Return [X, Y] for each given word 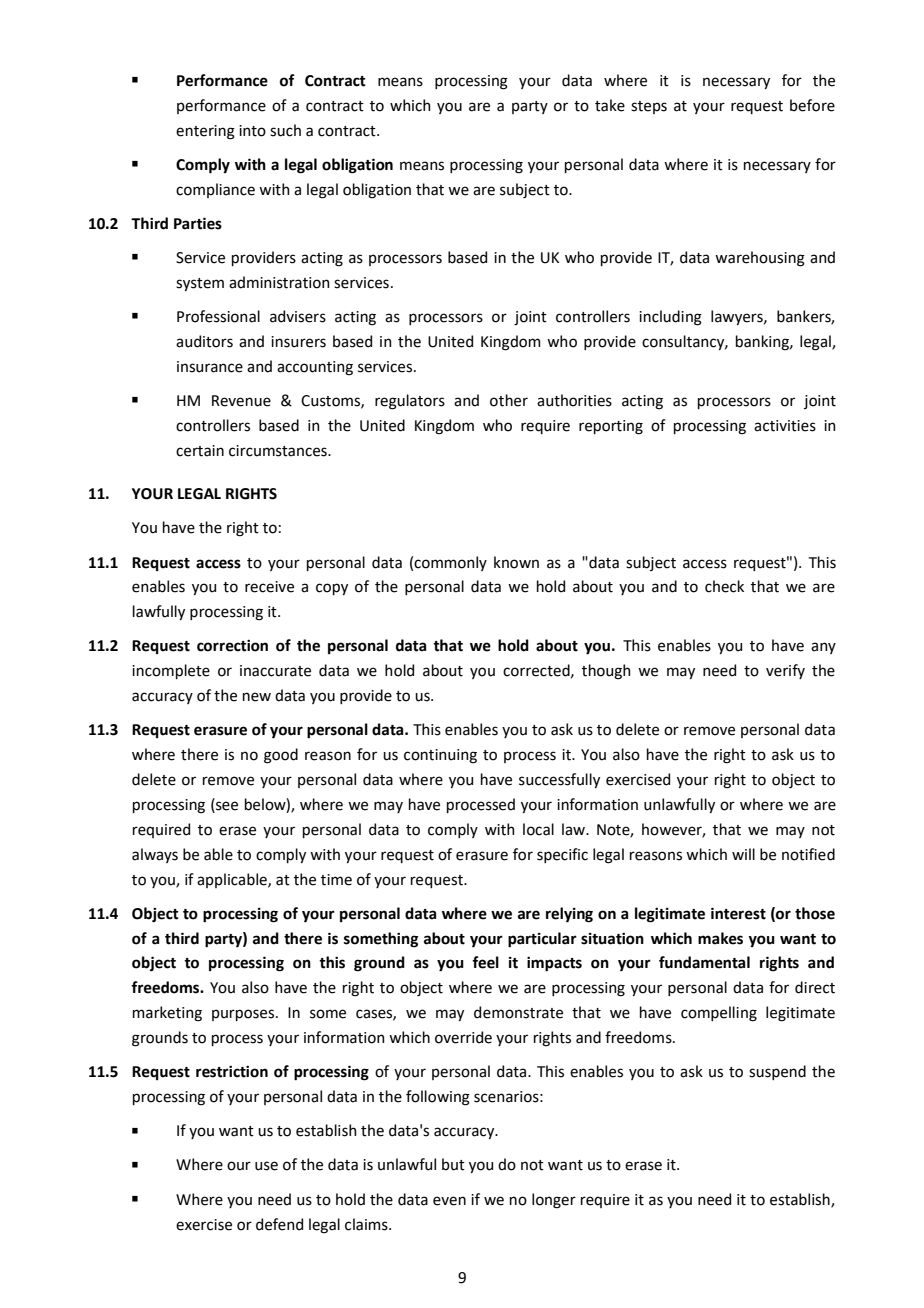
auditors [204, 341]
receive [269, 587]
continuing [440, 756]
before [812, 105]
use [266, 1166]
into [252, 131]
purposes [244, 1015]
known [516, 562]
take [610, 105]
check [724, 586]
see [226, 806]
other [509, 400]
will [743, 854]
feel [485, 962]
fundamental [704, 962]
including [670, 318]
